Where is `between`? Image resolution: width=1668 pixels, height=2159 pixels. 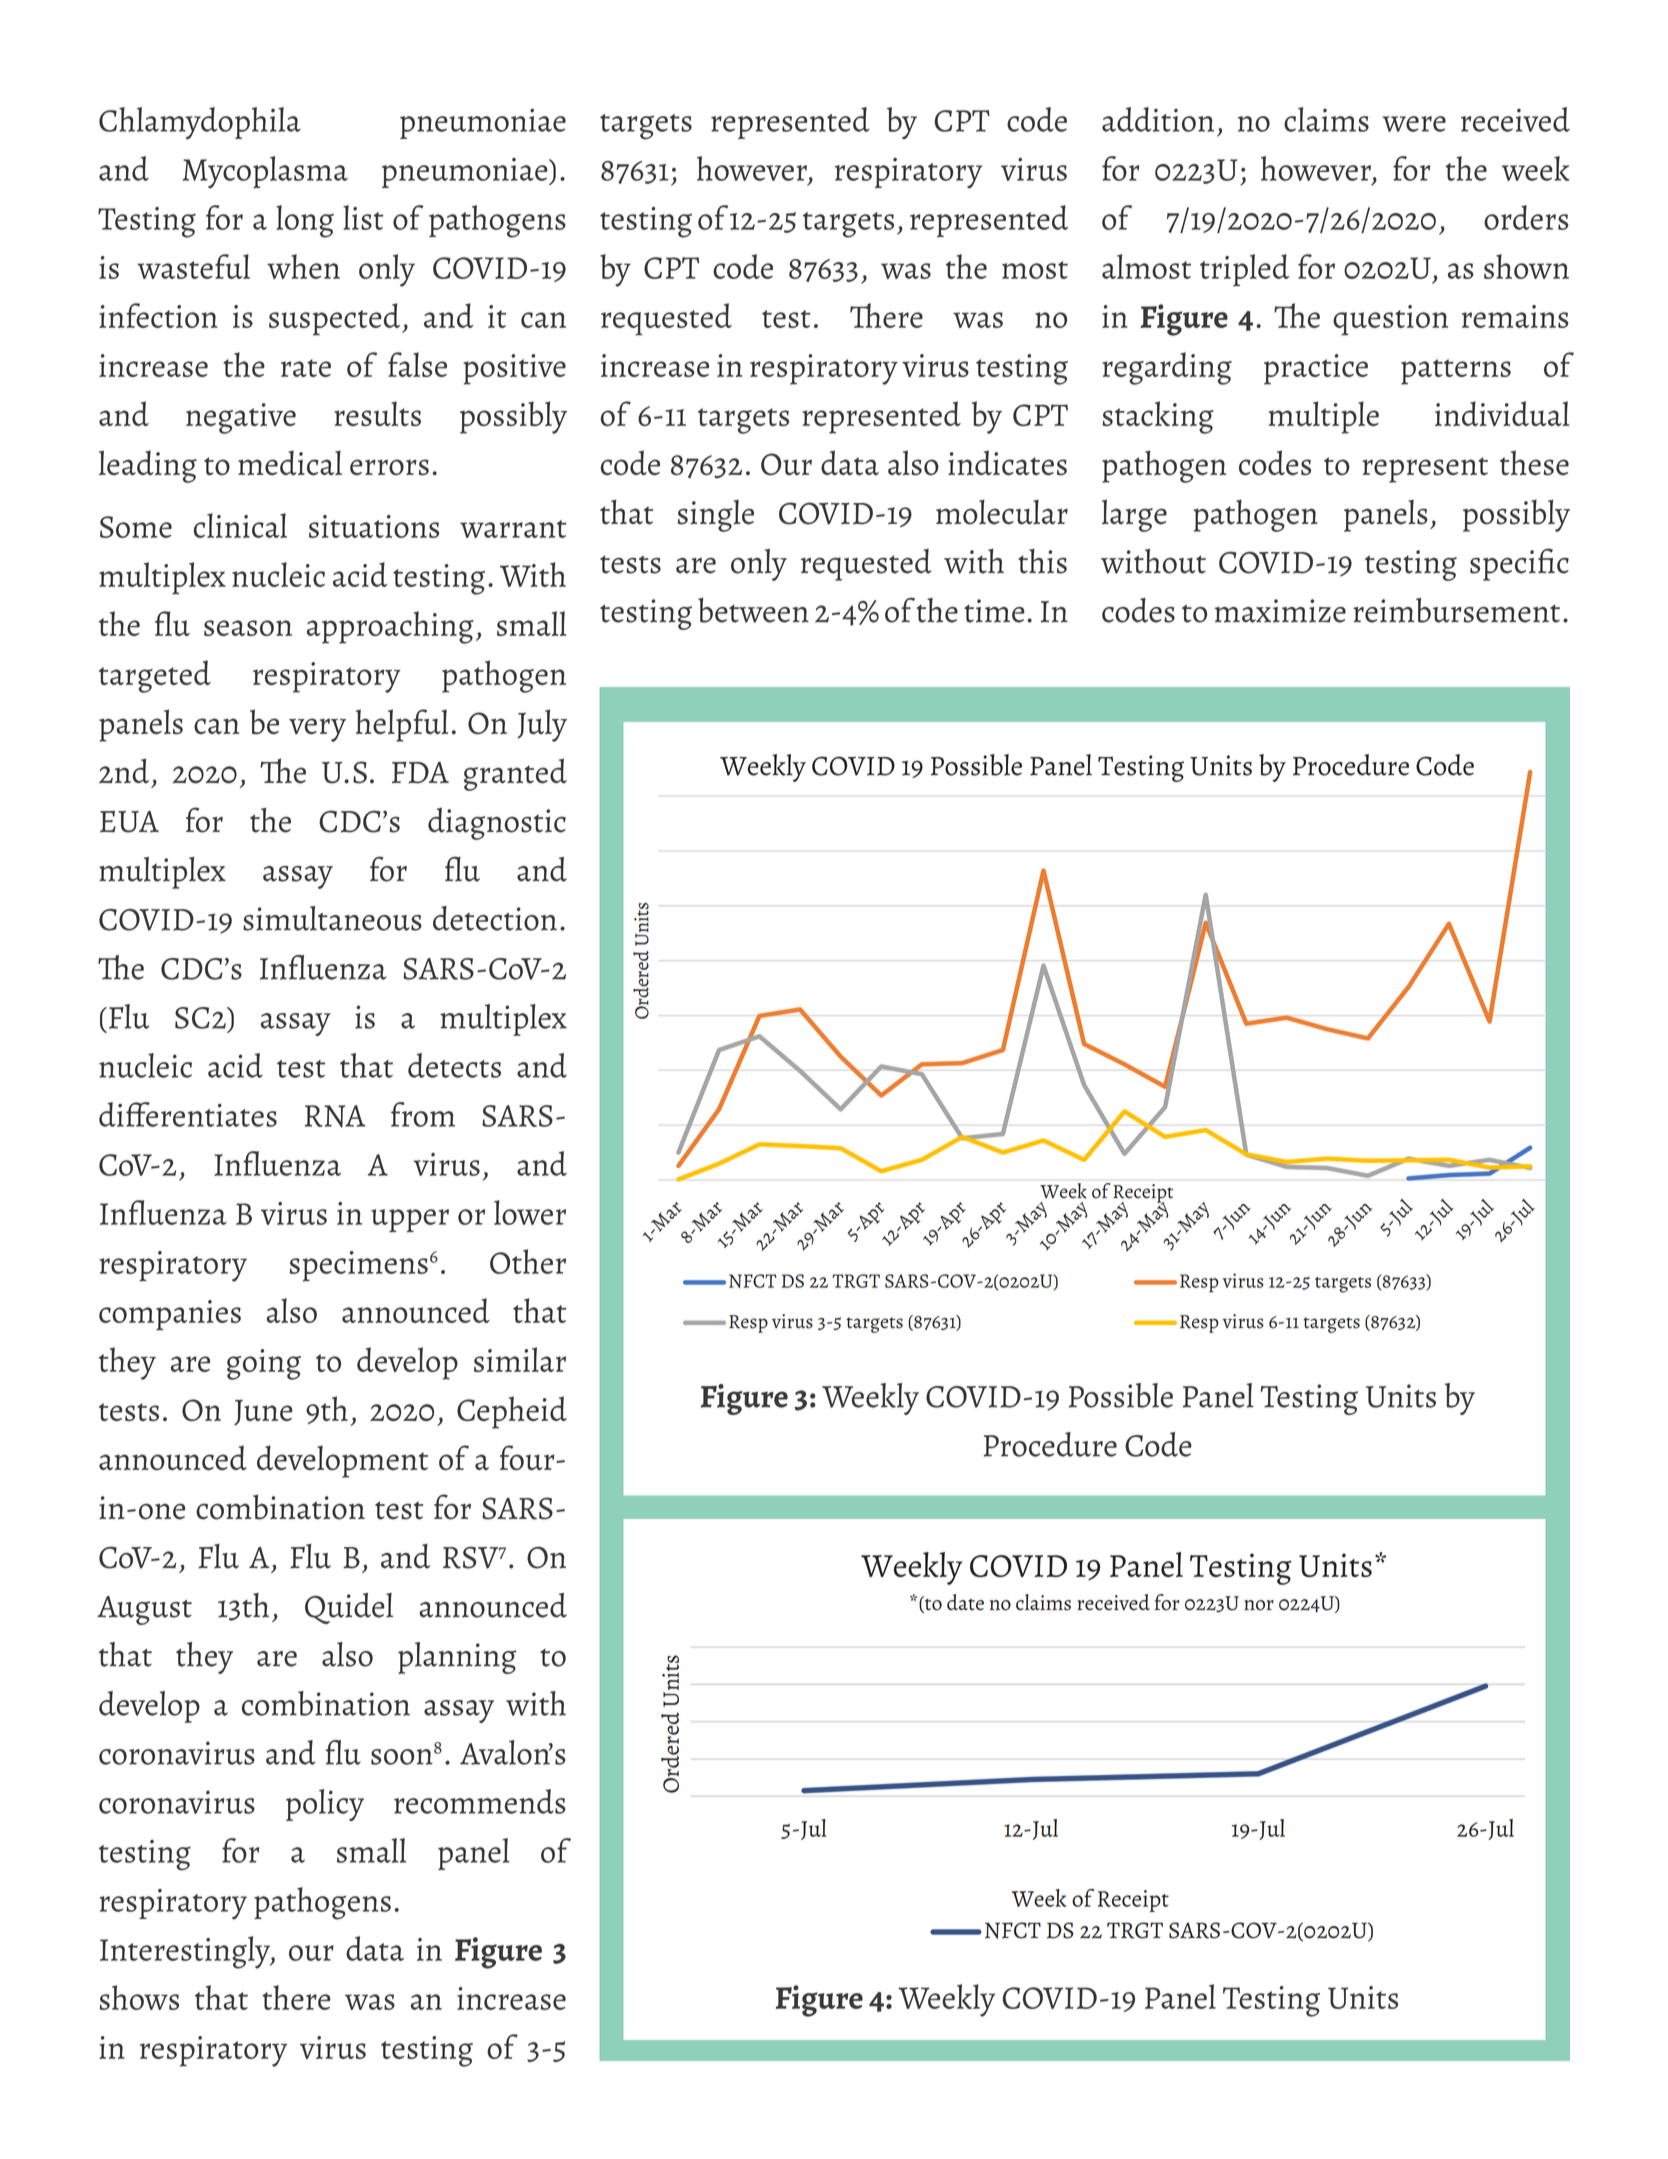 between is located at coordinates (753, 610).
